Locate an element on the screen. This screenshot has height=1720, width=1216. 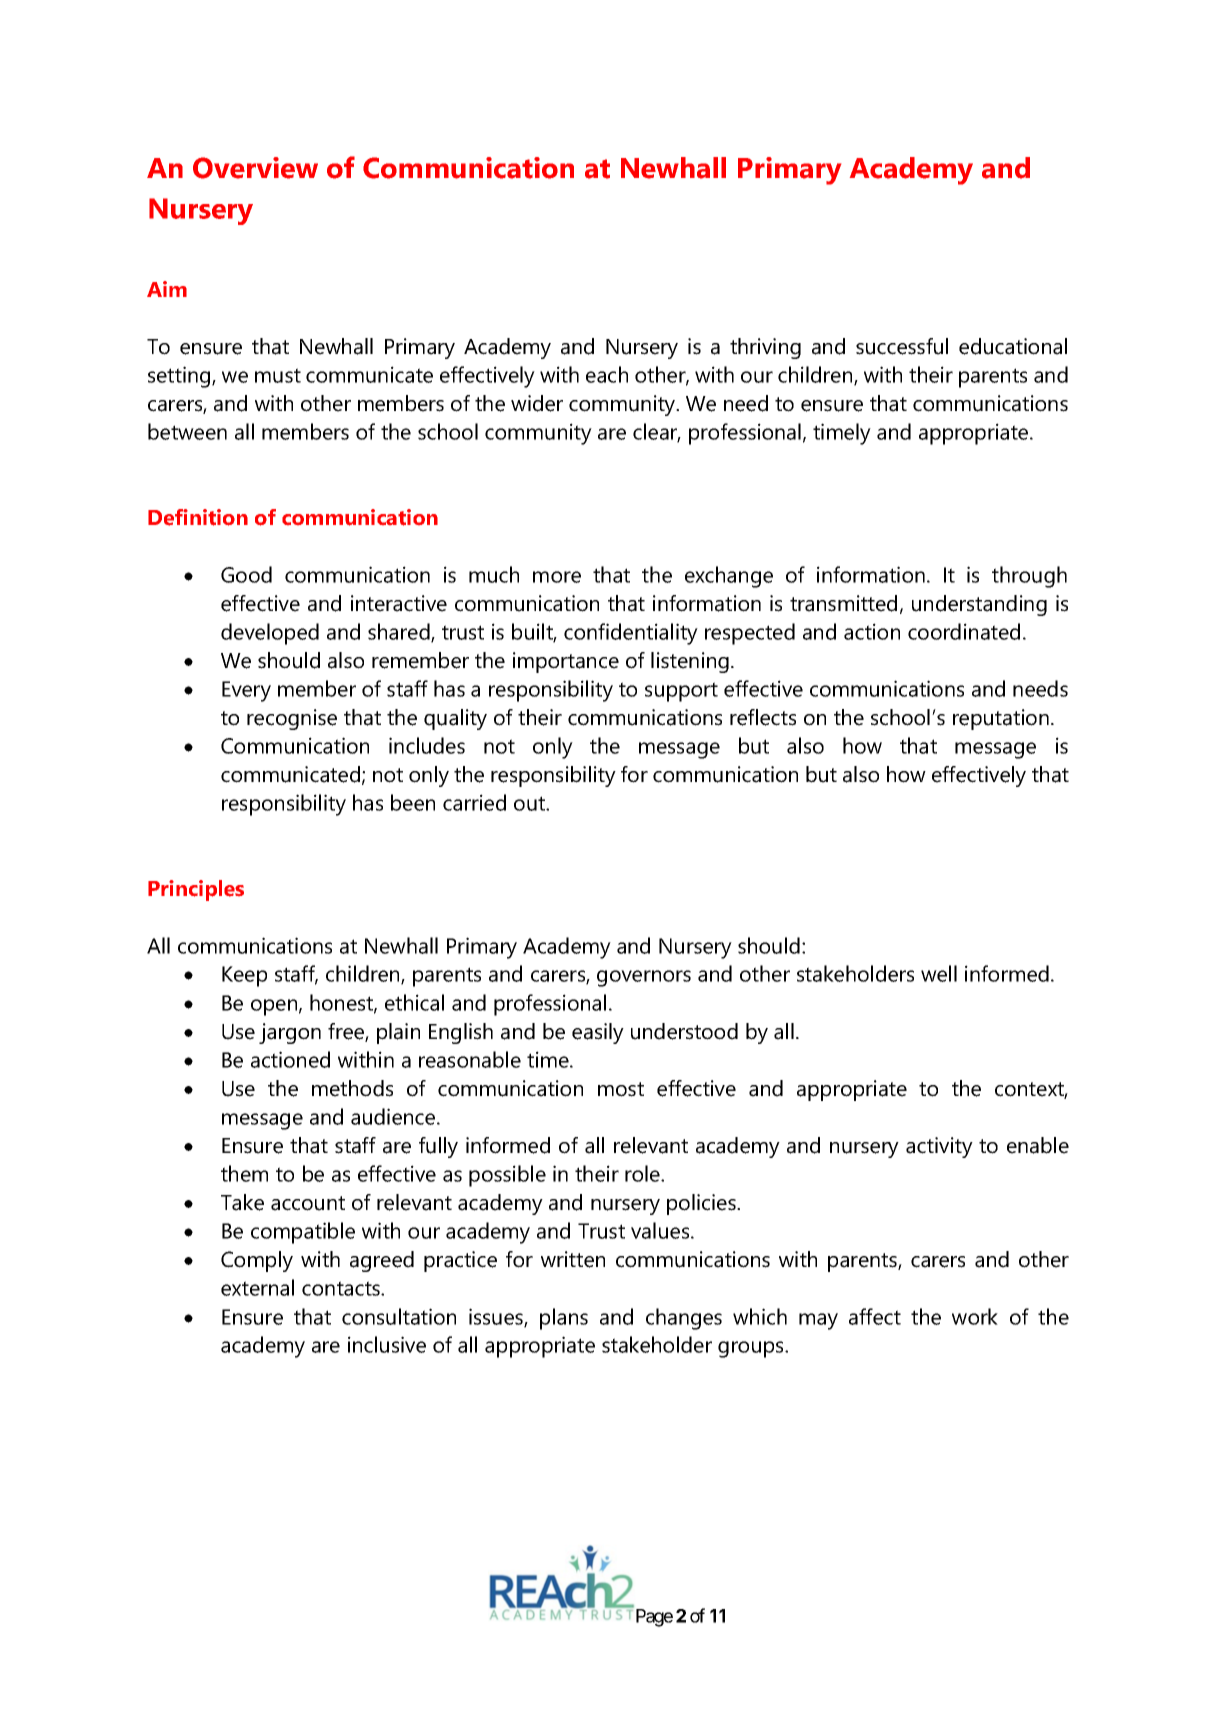
work is located at coordinates (975, 1316).
